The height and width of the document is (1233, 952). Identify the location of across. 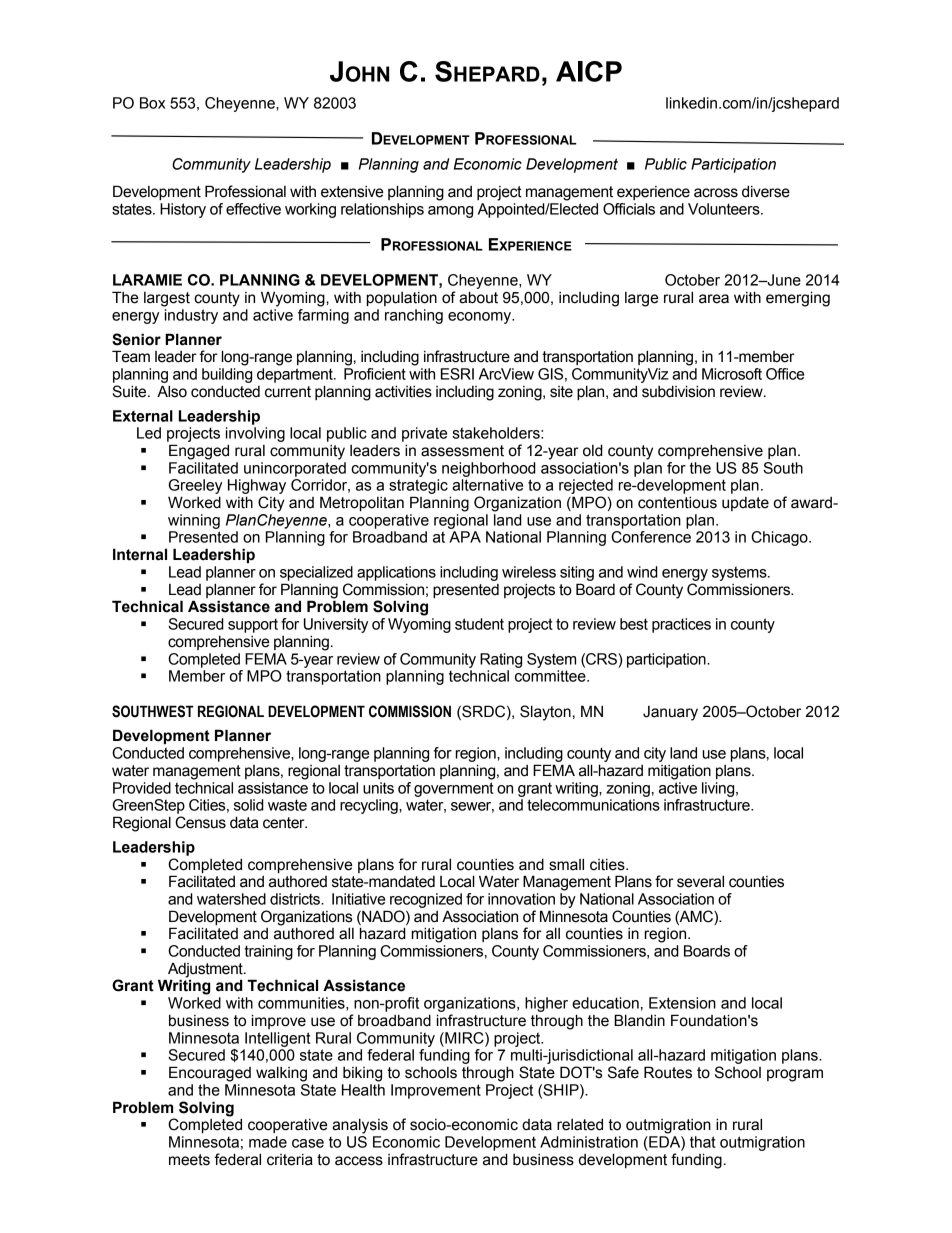
(716, 193).
